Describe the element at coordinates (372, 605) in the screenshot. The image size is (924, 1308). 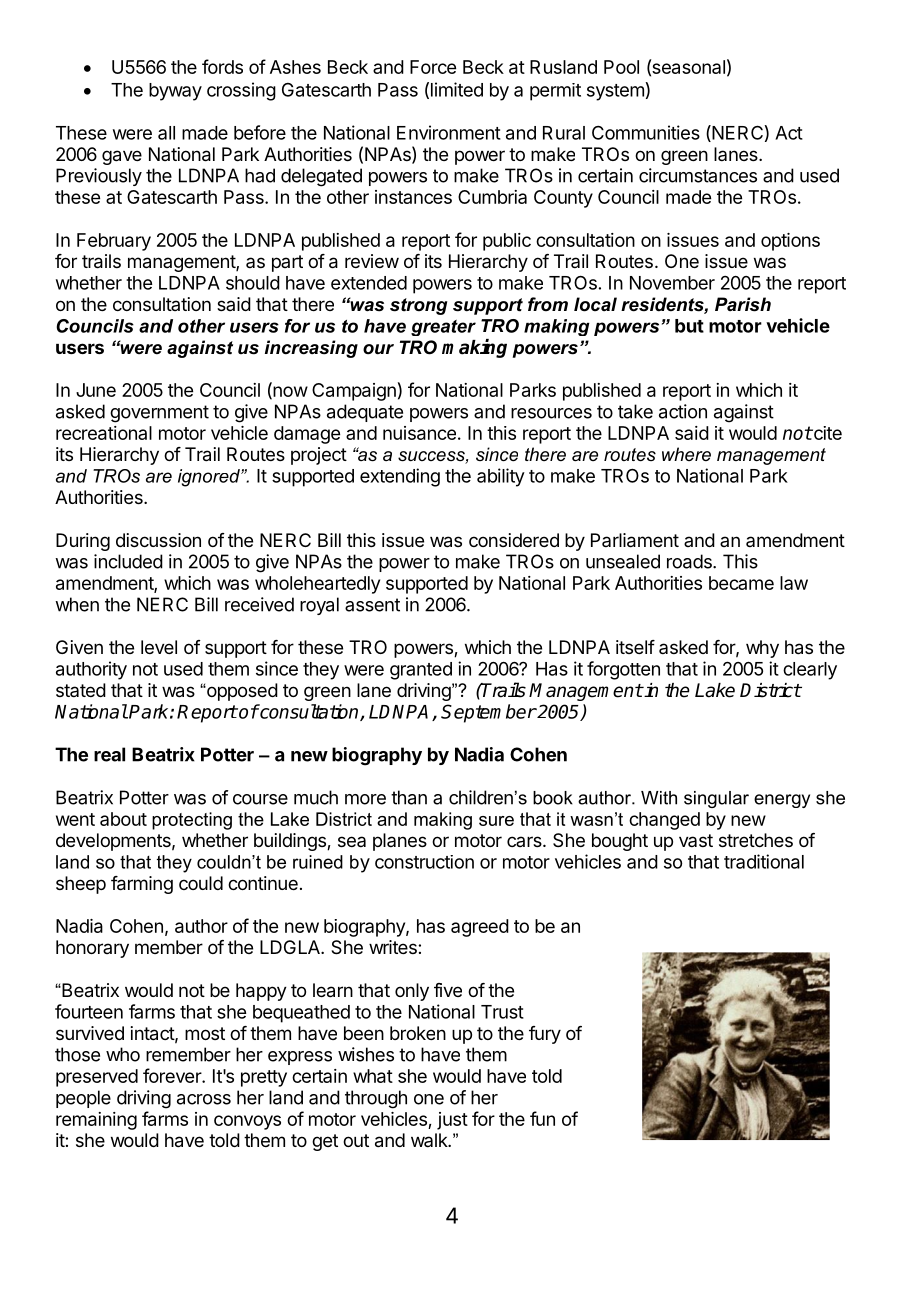
I see `assent` at that location.
